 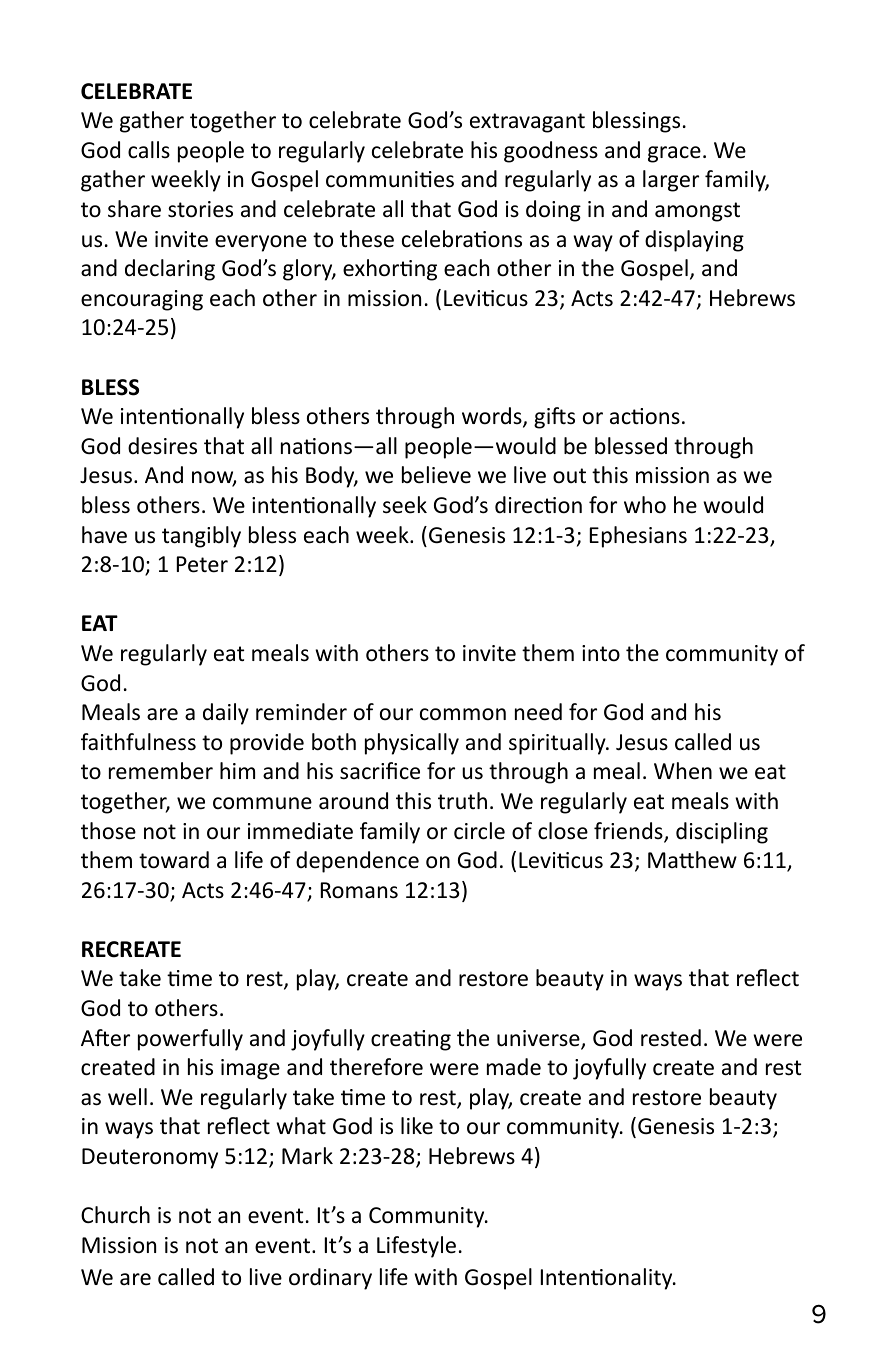 I want to click on communities, so click(x=390, y=179).
